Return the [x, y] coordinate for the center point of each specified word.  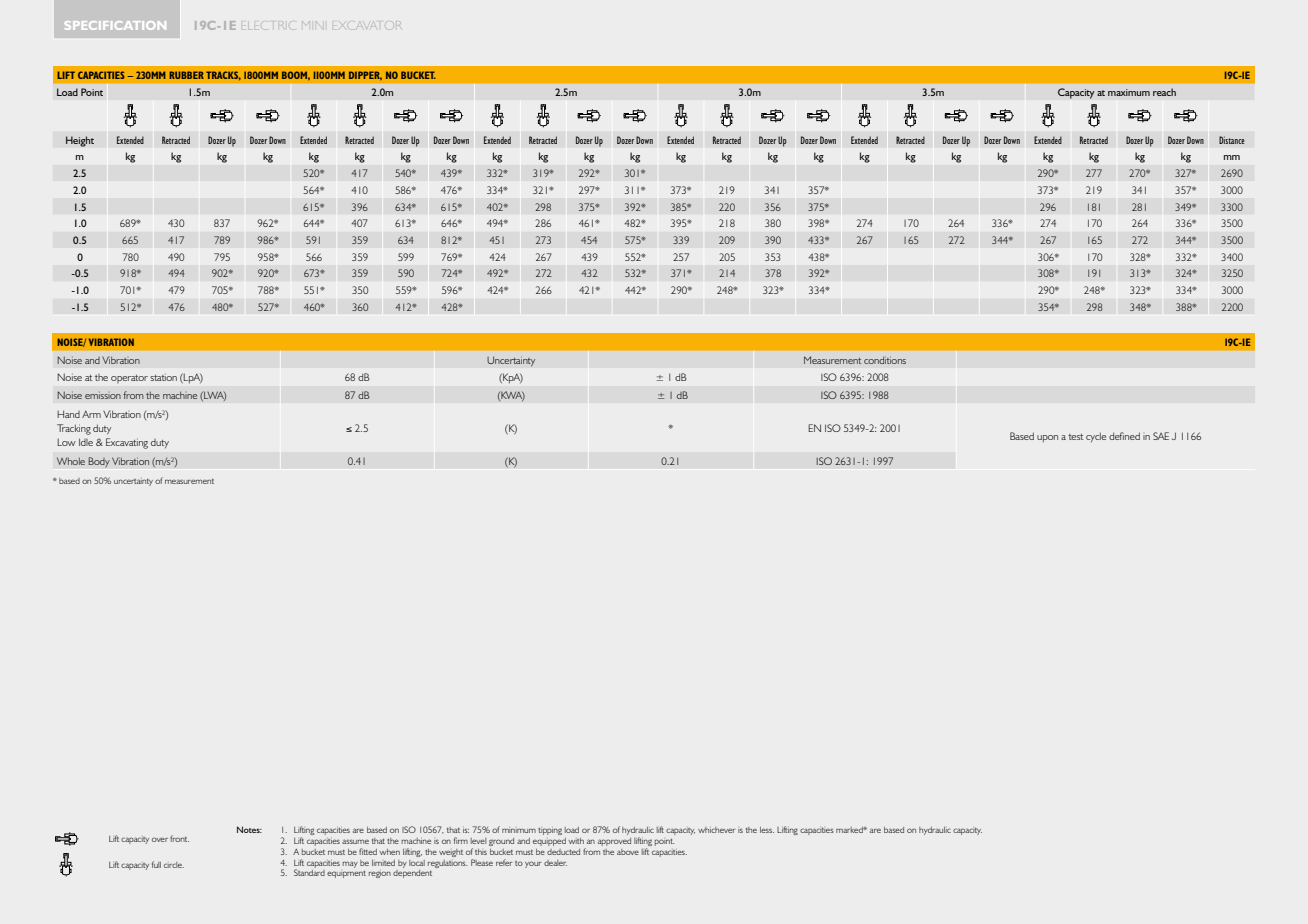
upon [1047, 439]
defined [1124, 436]
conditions [885, 360]
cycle [1096, 437]
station [163, 377]
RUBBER [186, 75]
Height [80, 141]
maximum [1129, 92]
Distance [1232, 140]
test [1075, 437]
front [179, 838]
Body [99, 462]
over [160, 839]
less [767, 830]
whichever [716, 830]
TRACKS [223, 75]
